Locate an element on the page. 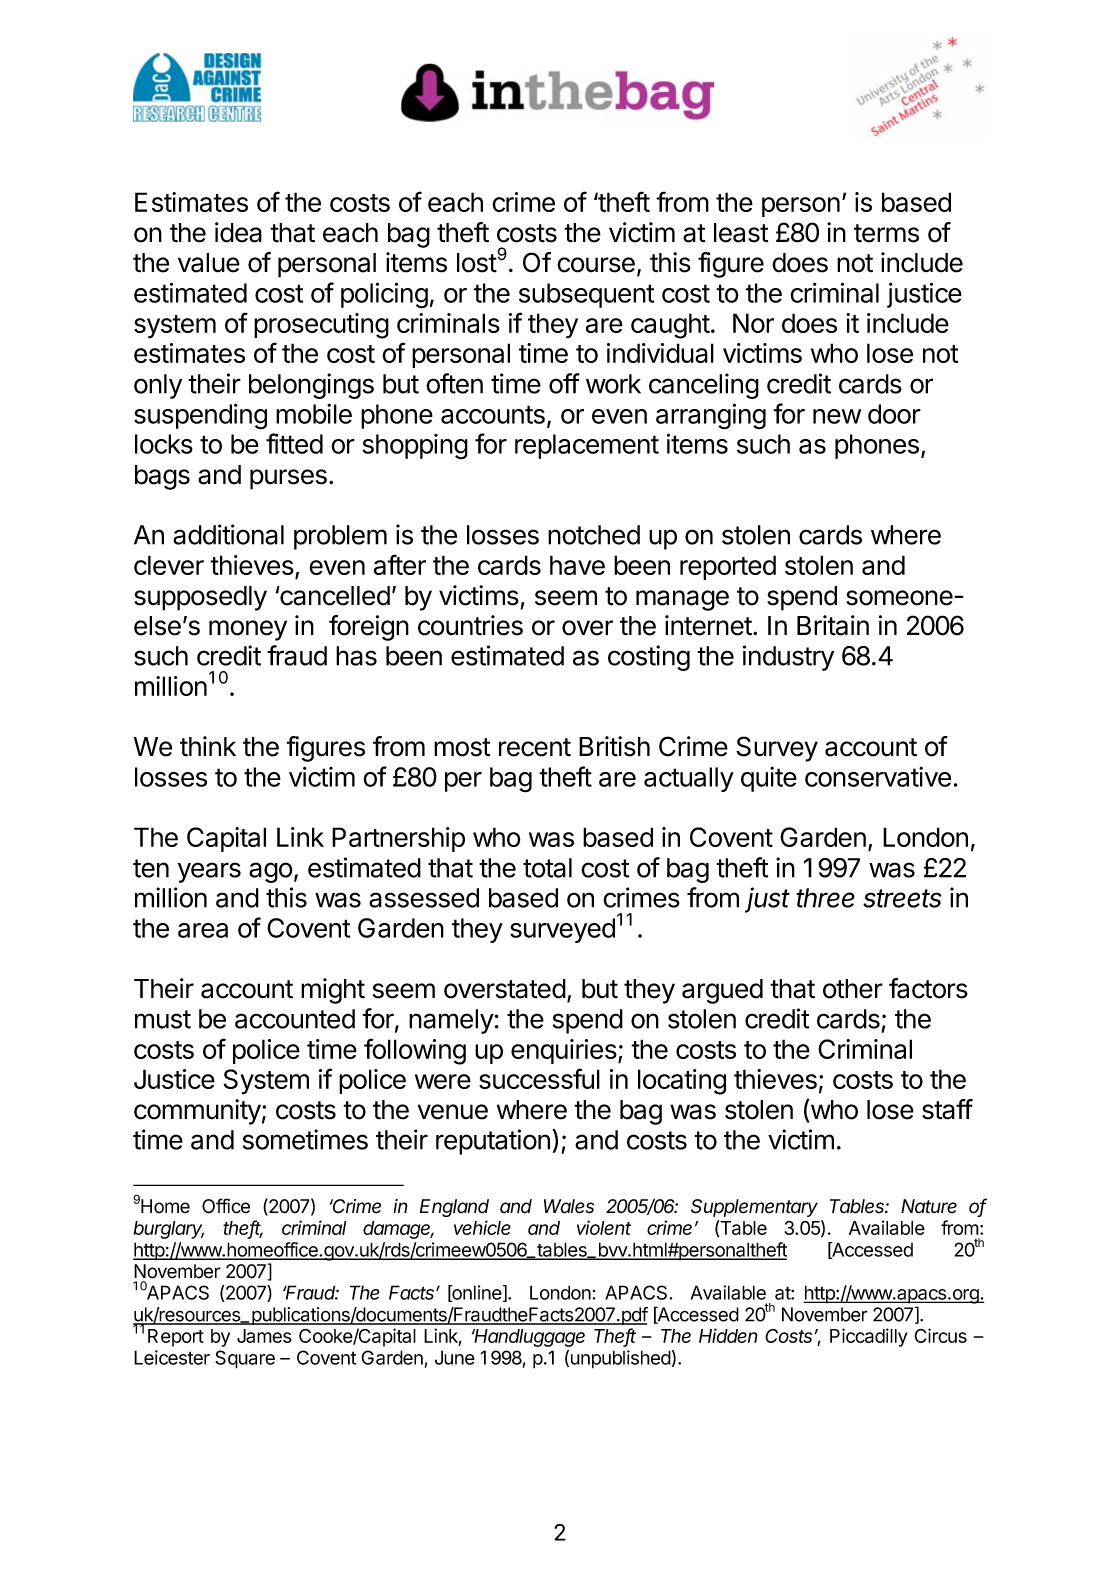  other is located at coordinates (853, 989).
